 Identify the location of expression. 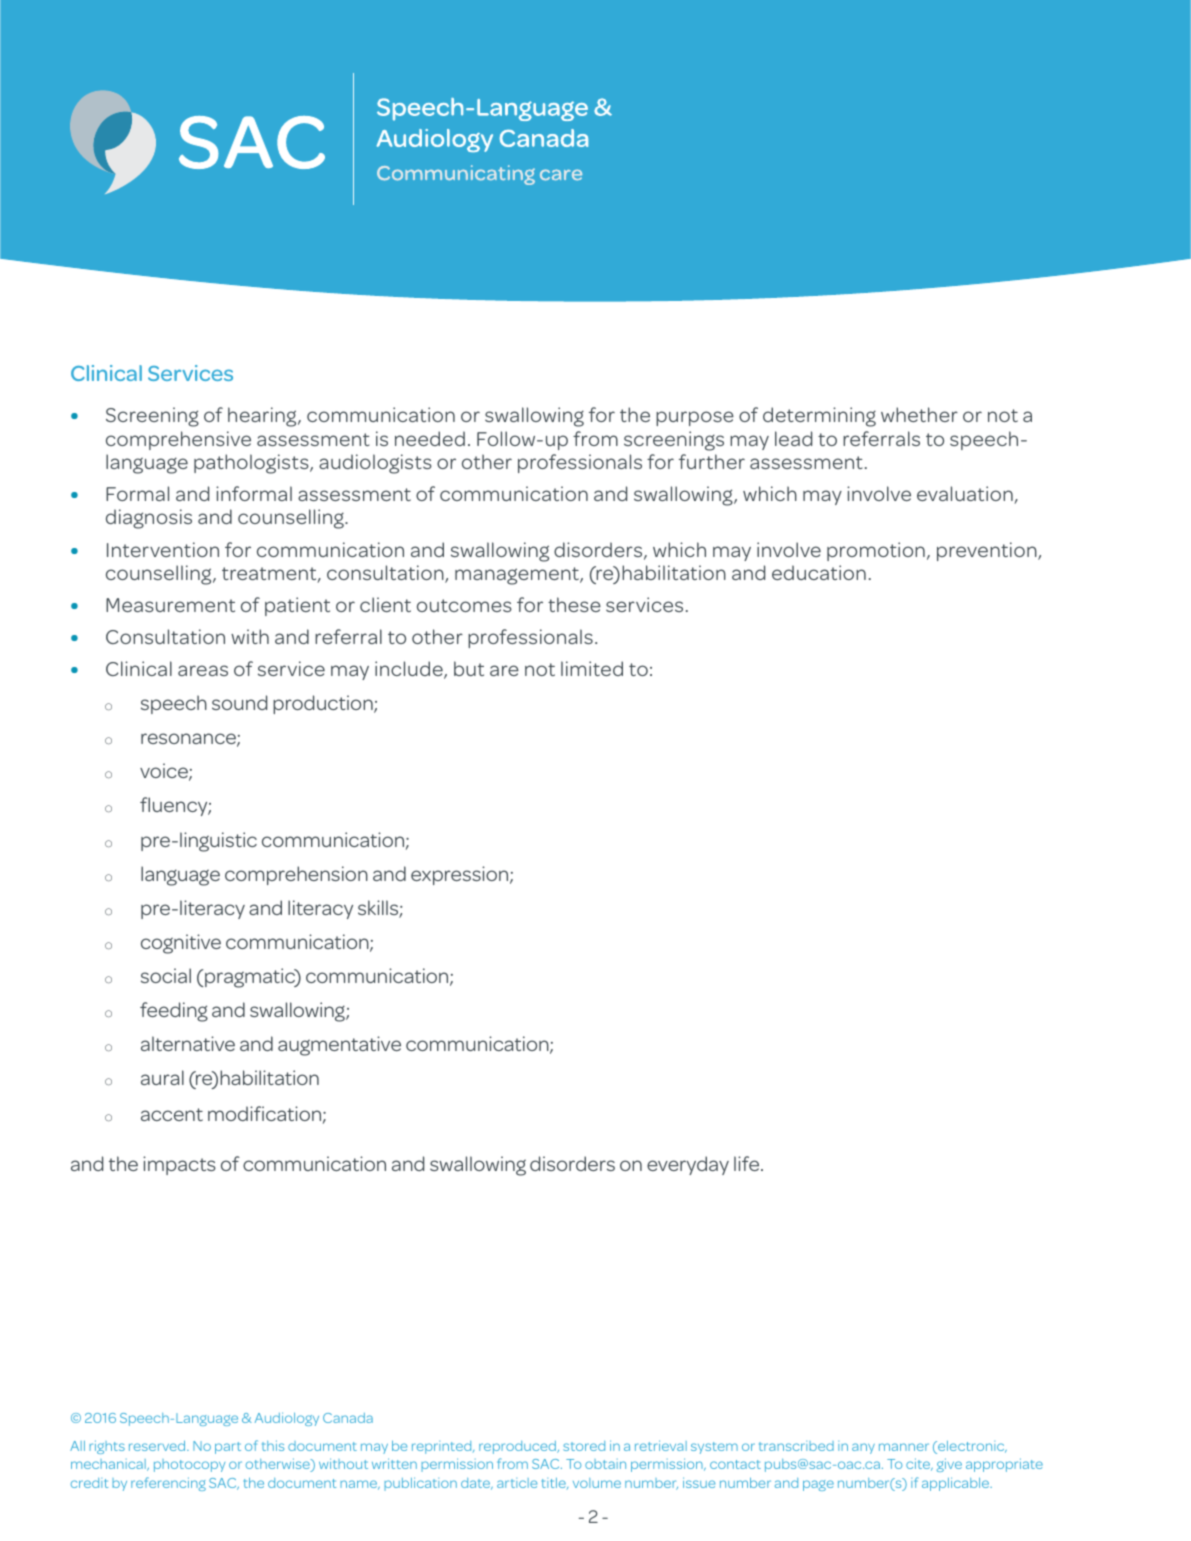
(461, 875).
